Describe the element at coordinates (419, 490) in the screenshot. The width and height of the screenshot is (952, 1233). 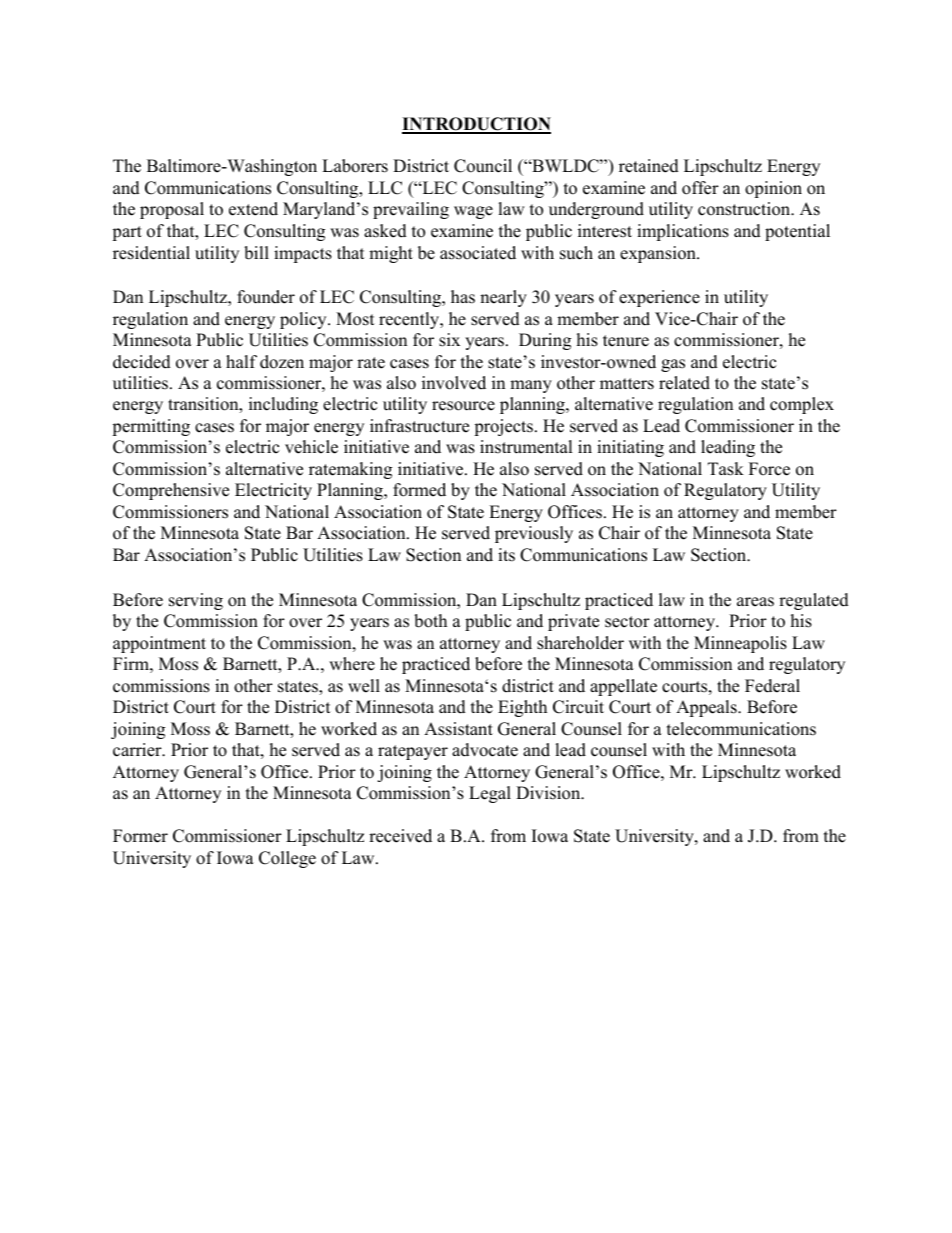
I see `formed` at that location.
